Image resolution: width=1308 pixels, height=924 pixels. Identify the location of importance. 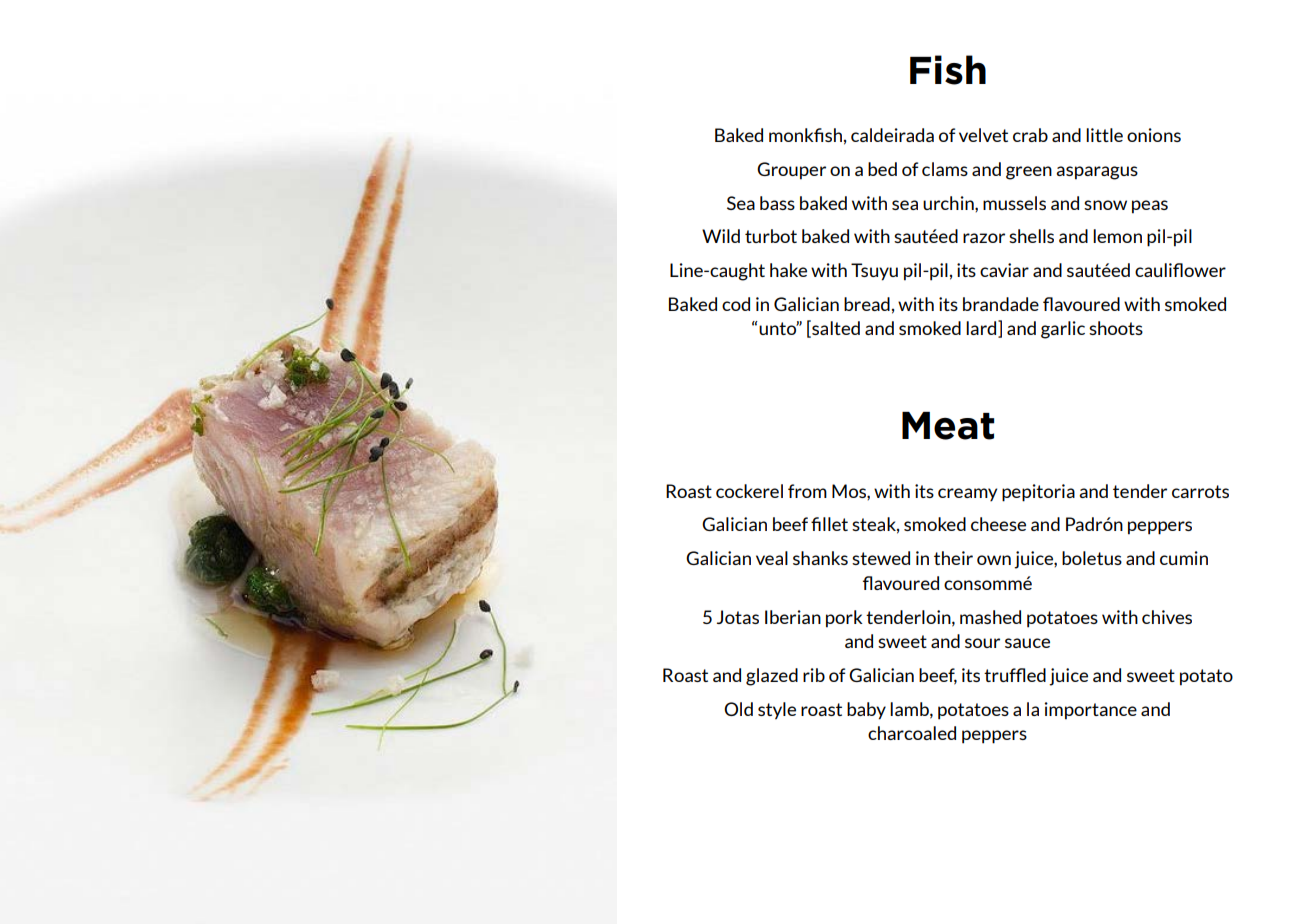
(1090, 711).
